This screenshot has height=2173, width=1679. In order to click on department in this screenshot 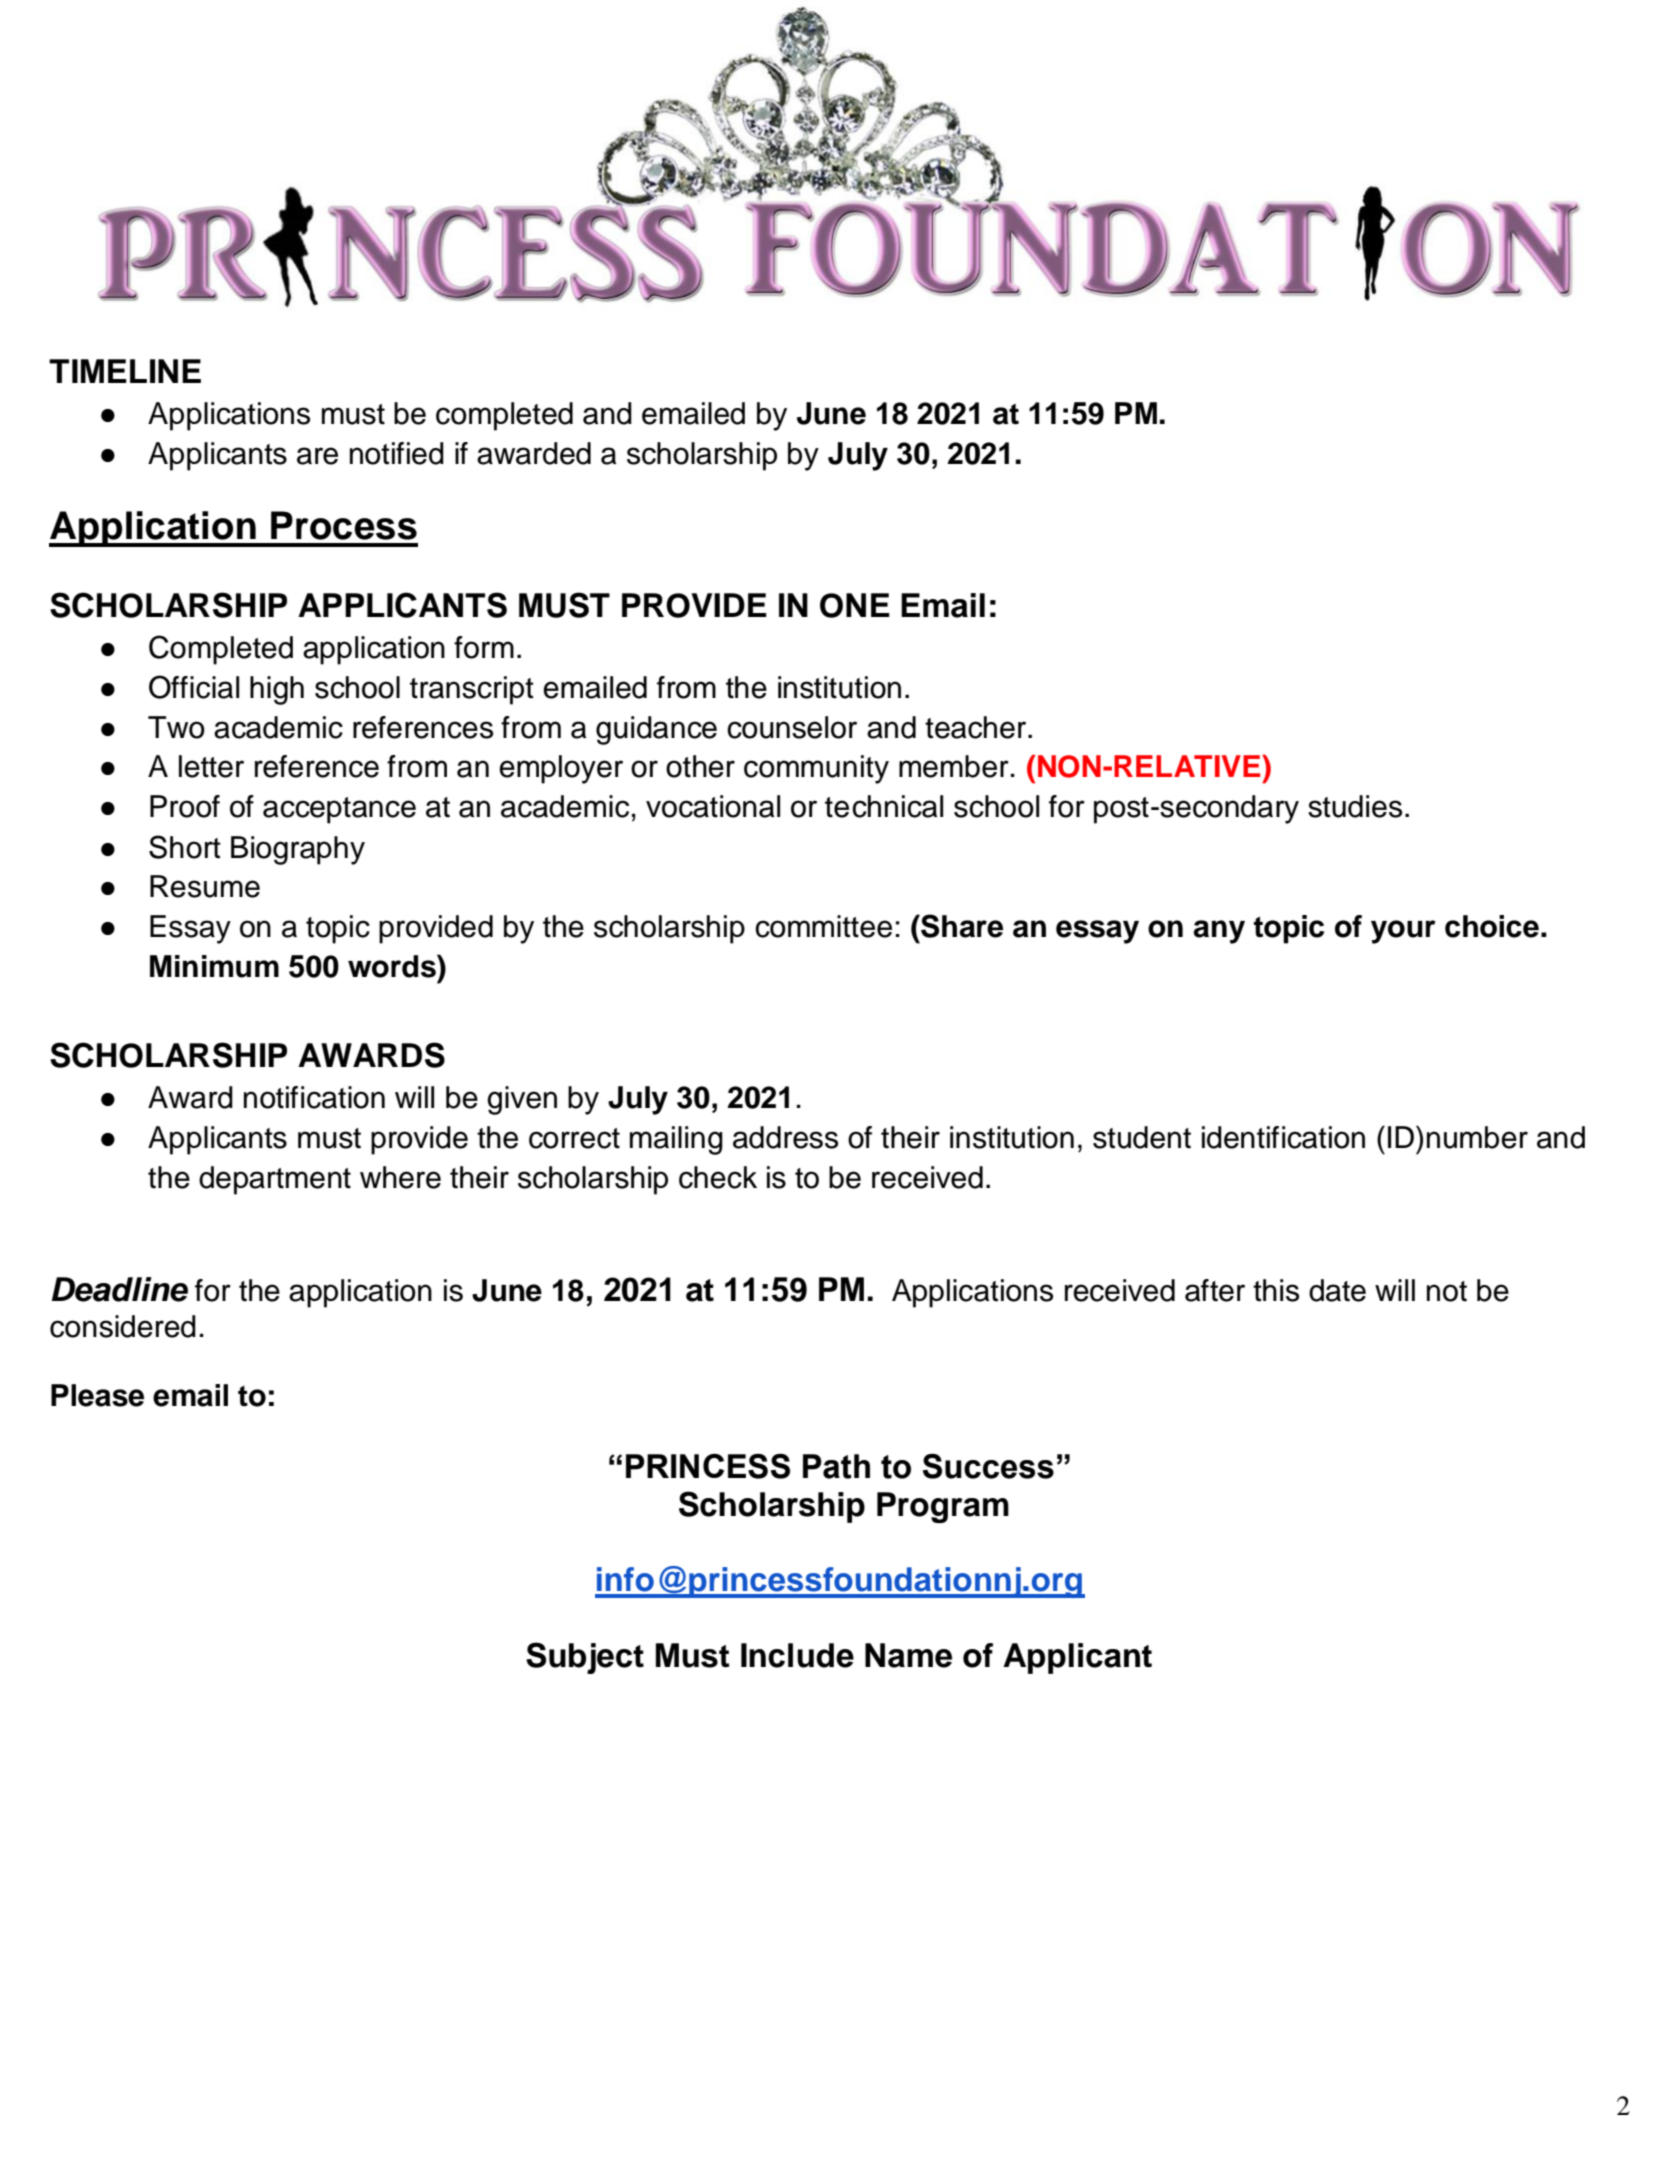, I will do `click(275, 1180)`.
